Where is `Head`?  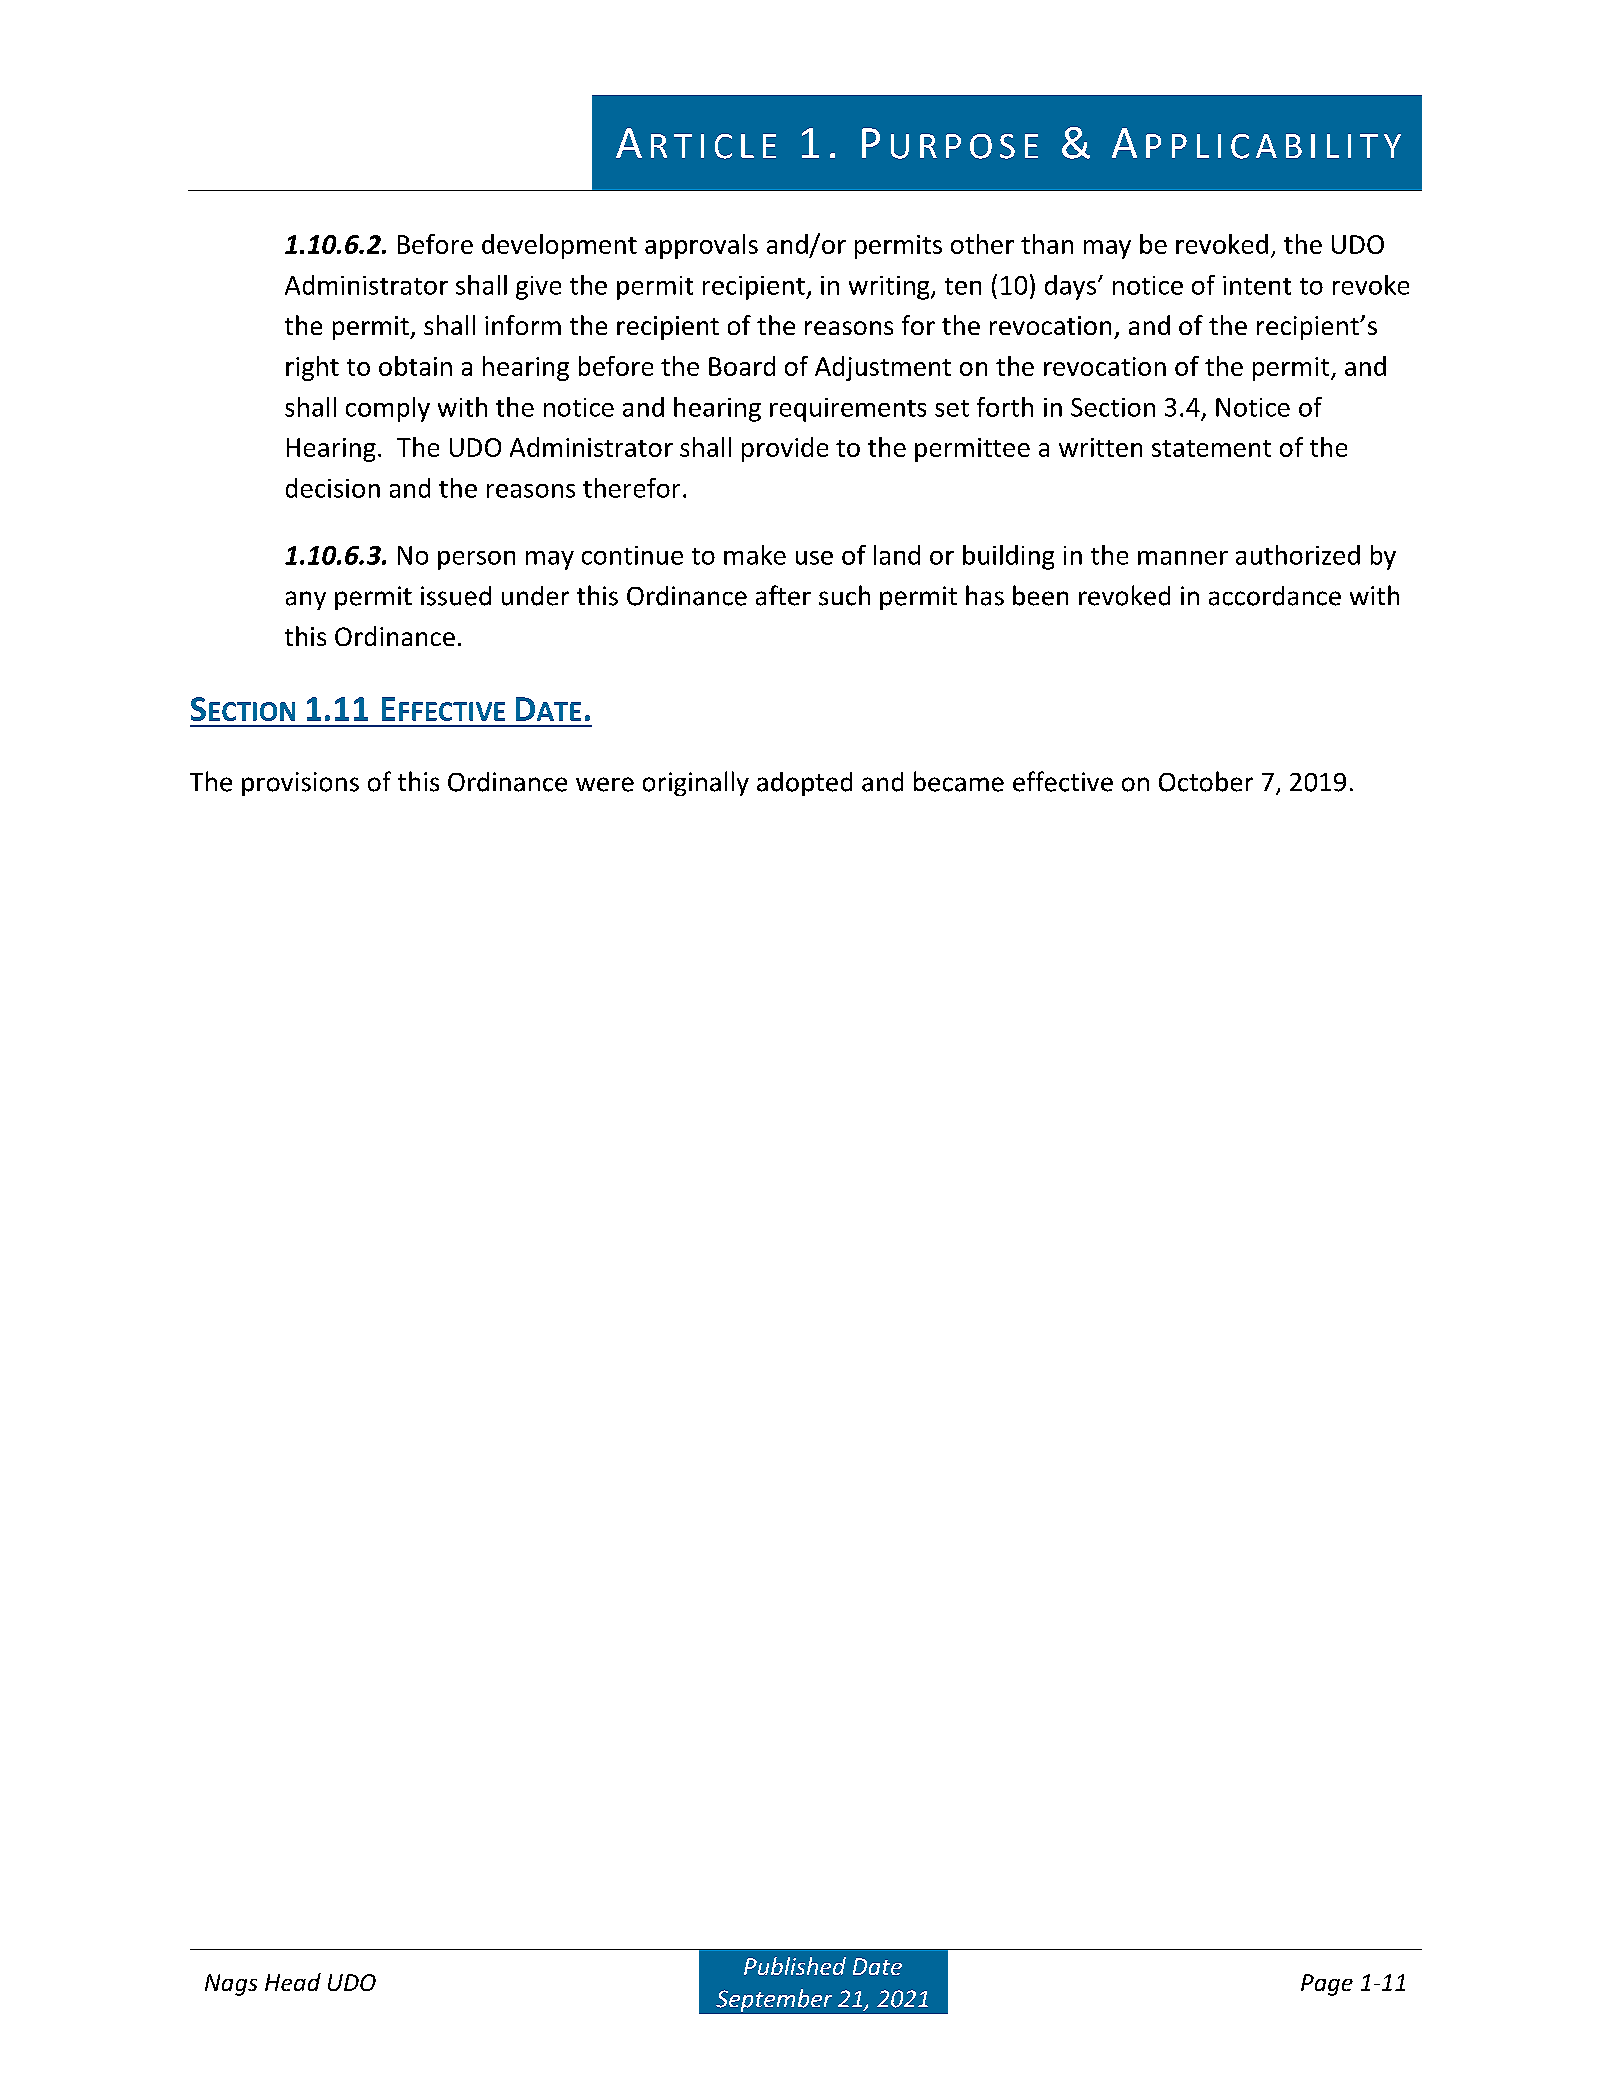
Head is located at coordinates (293, 1982).
